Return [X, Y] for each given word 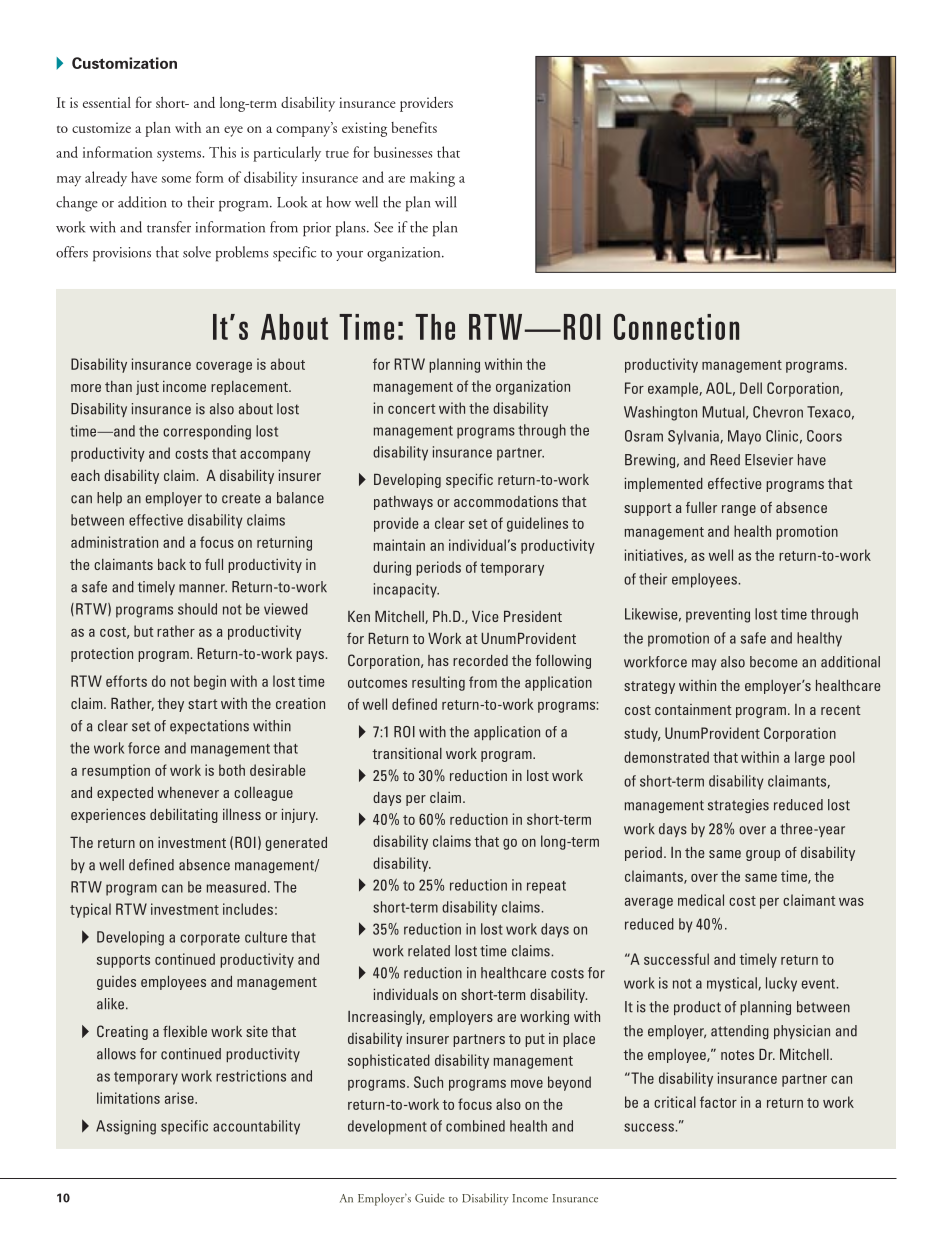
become [773, 662]
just [147, 388]
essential [107, 102]
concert [411, 409]
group [763, 855]
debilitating [184, 816]
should [197, 609]
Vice [485, 616]
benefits [414, 127]
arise [180, 1098]
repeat [546, 887]
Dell [751, 388]
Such [428, 1082]
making [432, 179]
